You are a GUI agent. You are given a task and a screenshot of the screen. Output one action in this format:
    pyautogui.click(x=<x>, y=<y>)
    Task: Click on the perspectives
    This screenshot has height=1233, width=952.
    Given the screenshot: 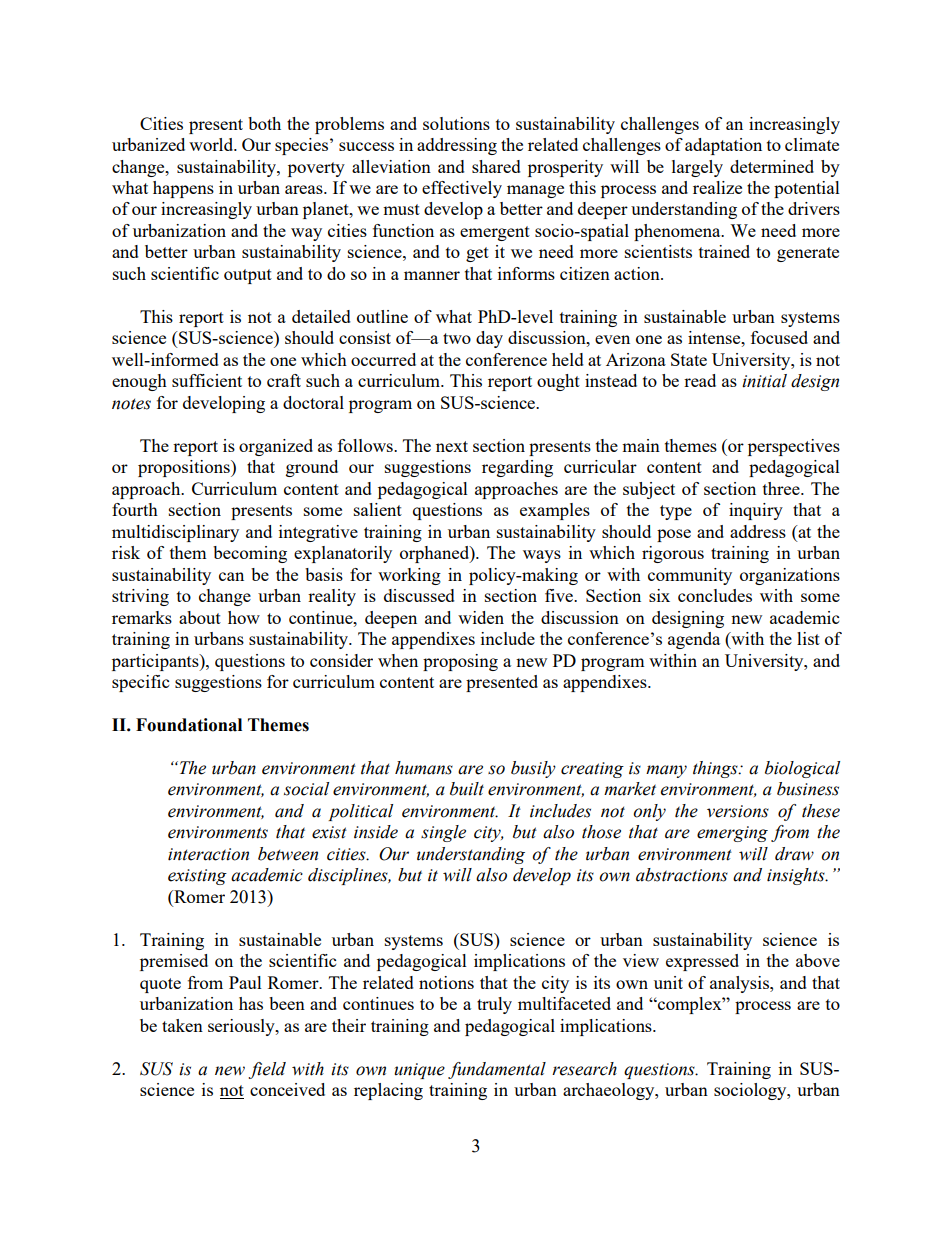 What is the action you would take?
    pyautogui.click(x=794, y=447)
